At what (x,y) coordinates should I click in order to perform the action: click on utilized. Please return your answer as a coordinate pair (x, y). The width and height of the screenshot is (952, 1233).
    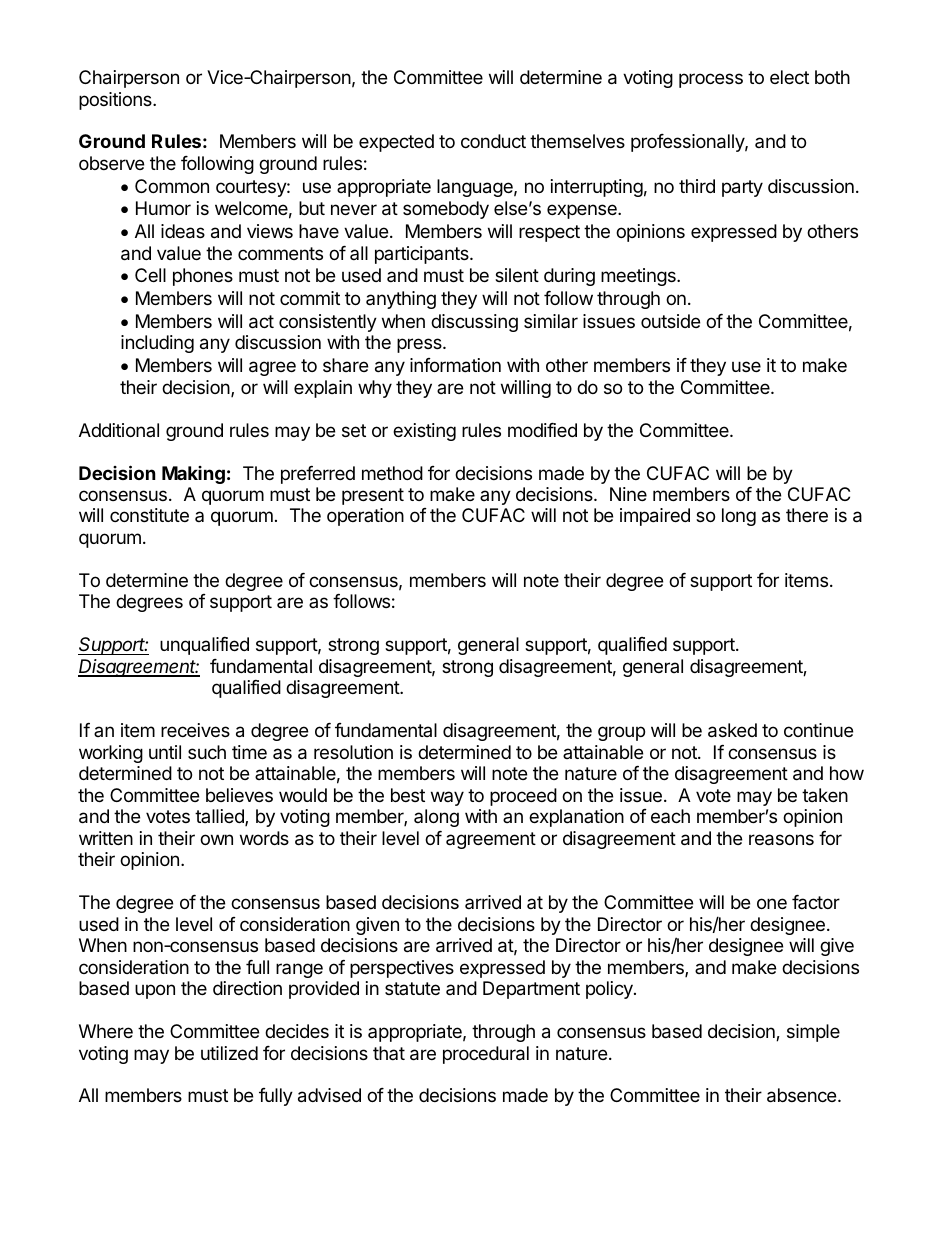
    Looking at the image, I should click on (229, 1053).
